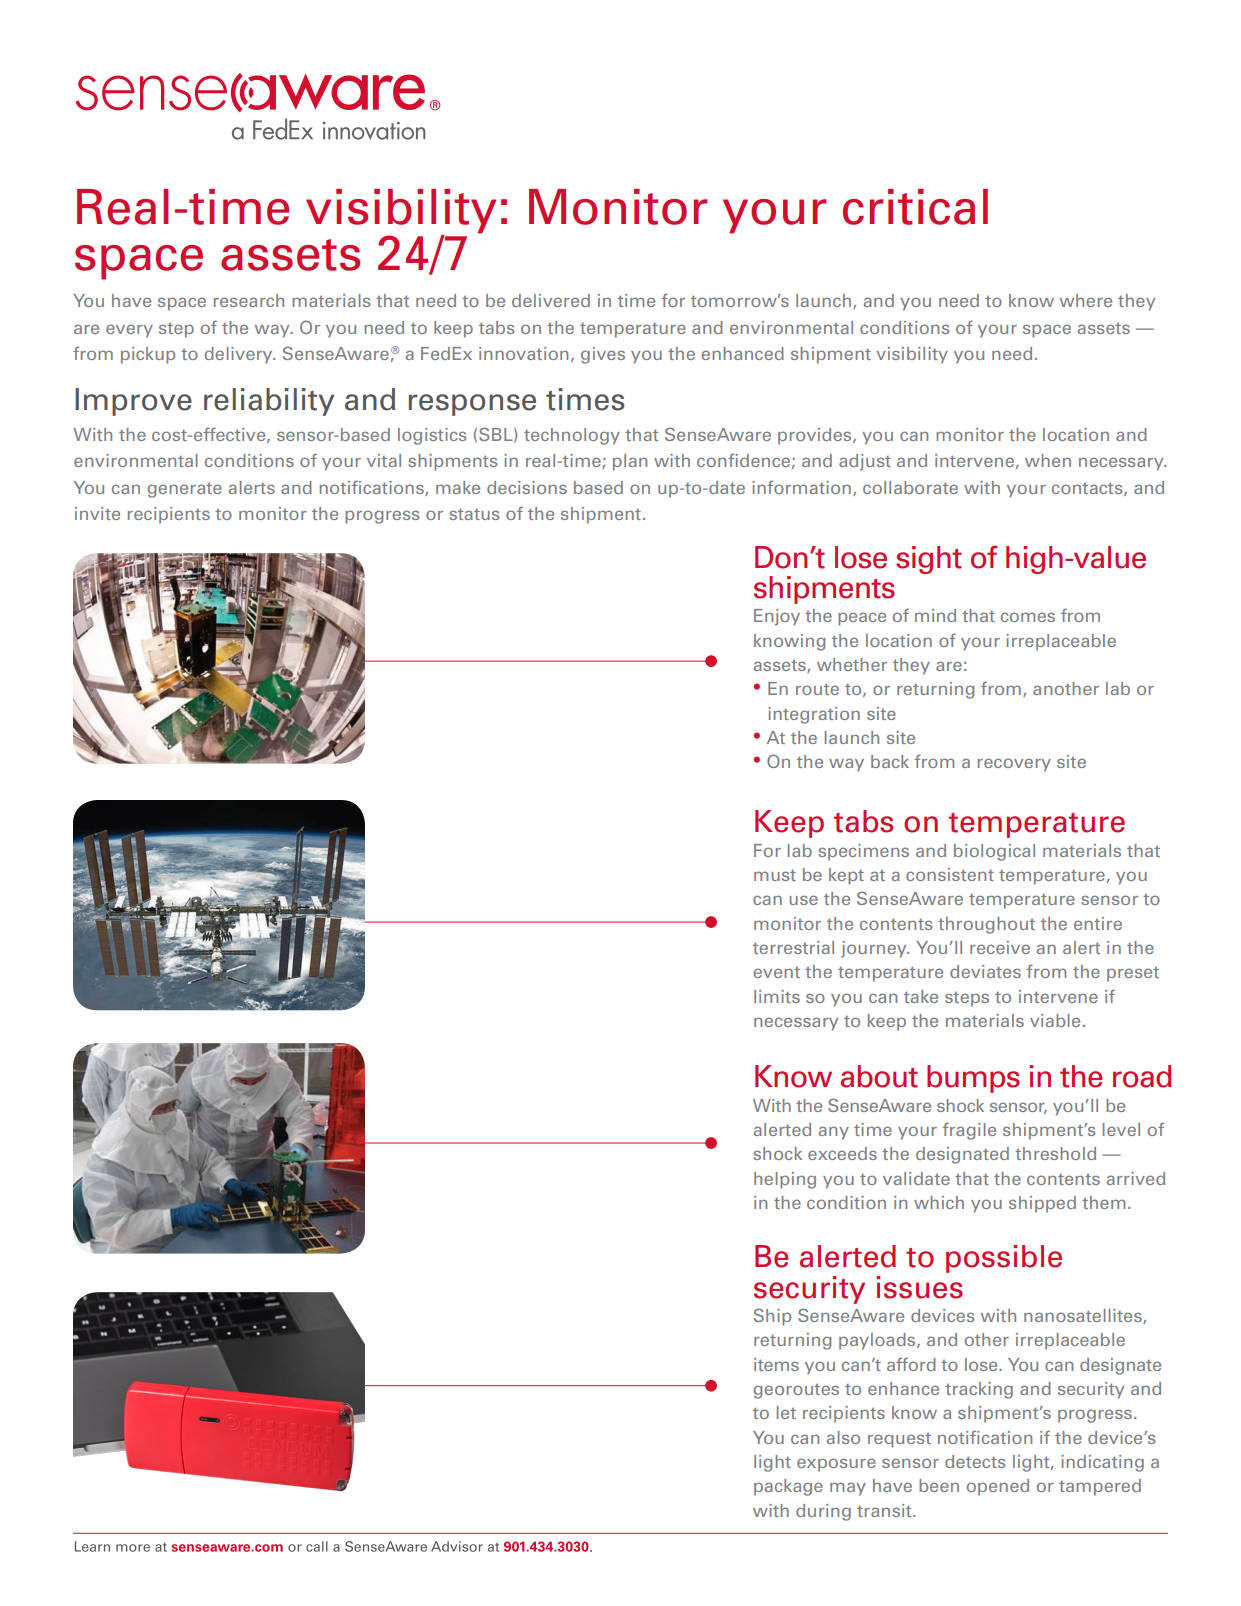 The width and height of the screenshot is (1241, 1606). What do you see at coordinates (994, 852) in the screenshot?
I see `biological` at bounding box center [994, 852].
